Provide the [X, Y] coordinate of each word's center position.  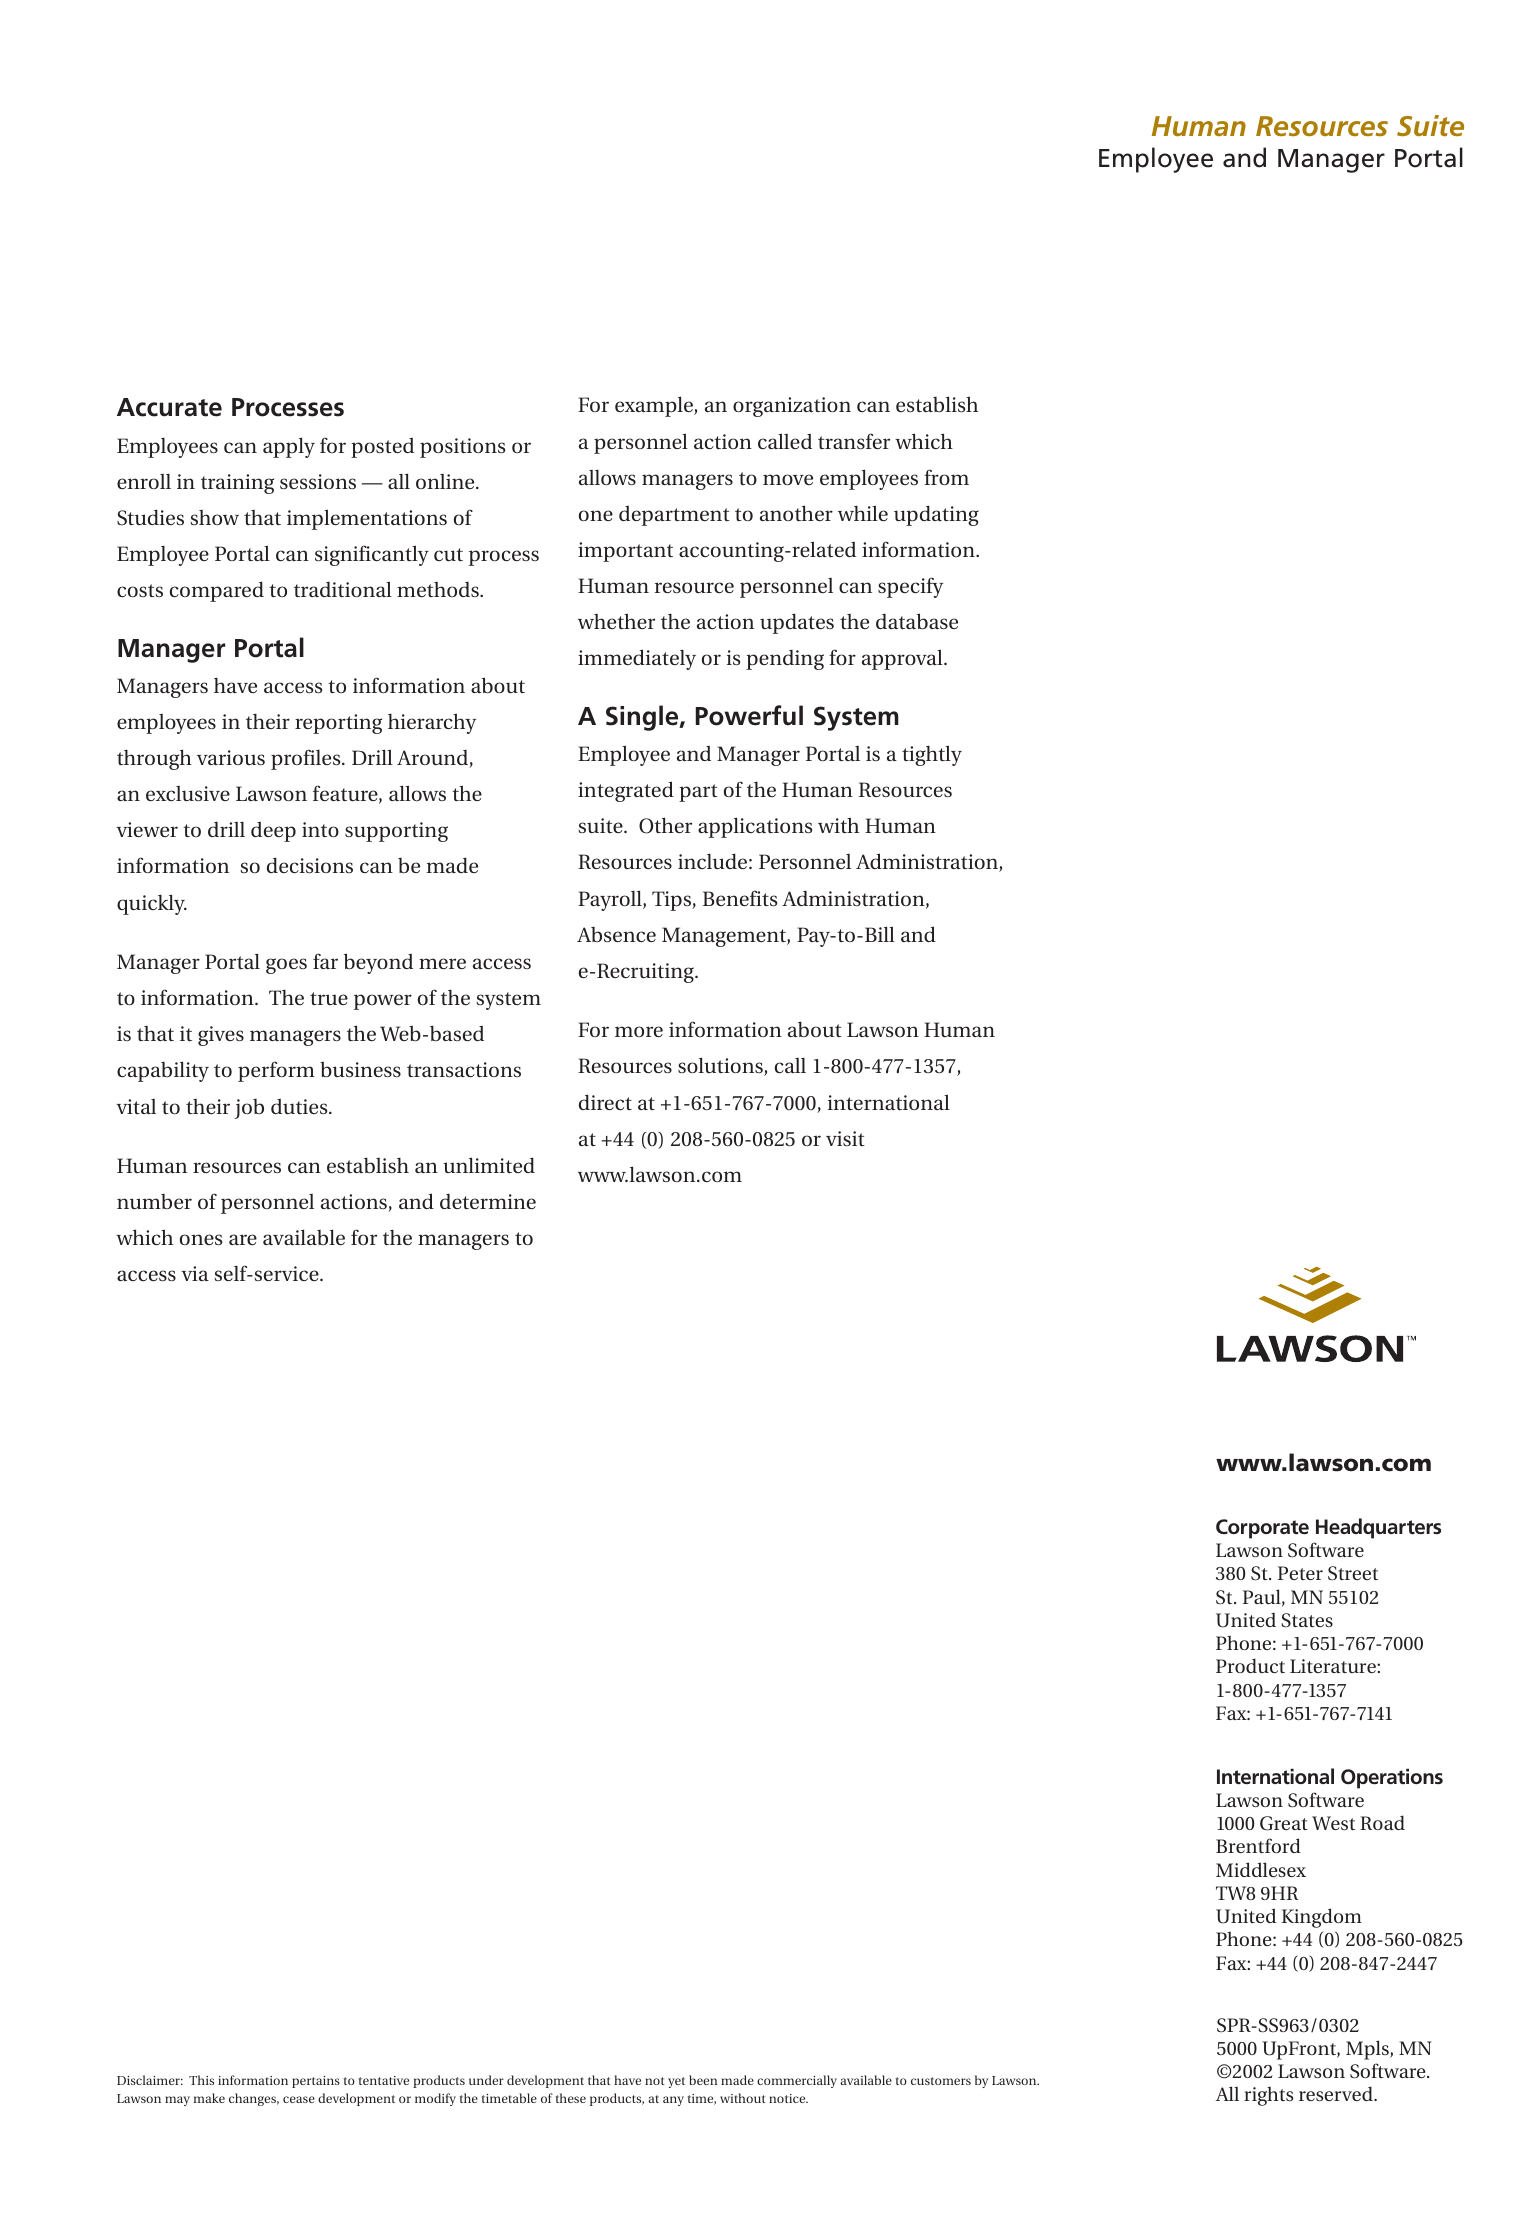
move [788, 479]
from [946, 477]
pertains [316, 2082]
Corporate [1262, 1529]
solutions [721, 1066]
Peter [1300, 1573]
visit [845, 1138]
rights [1268, 2096]
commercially [797, 2081]
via [195, 1273]
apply [289, 447]
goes [286, 966]
